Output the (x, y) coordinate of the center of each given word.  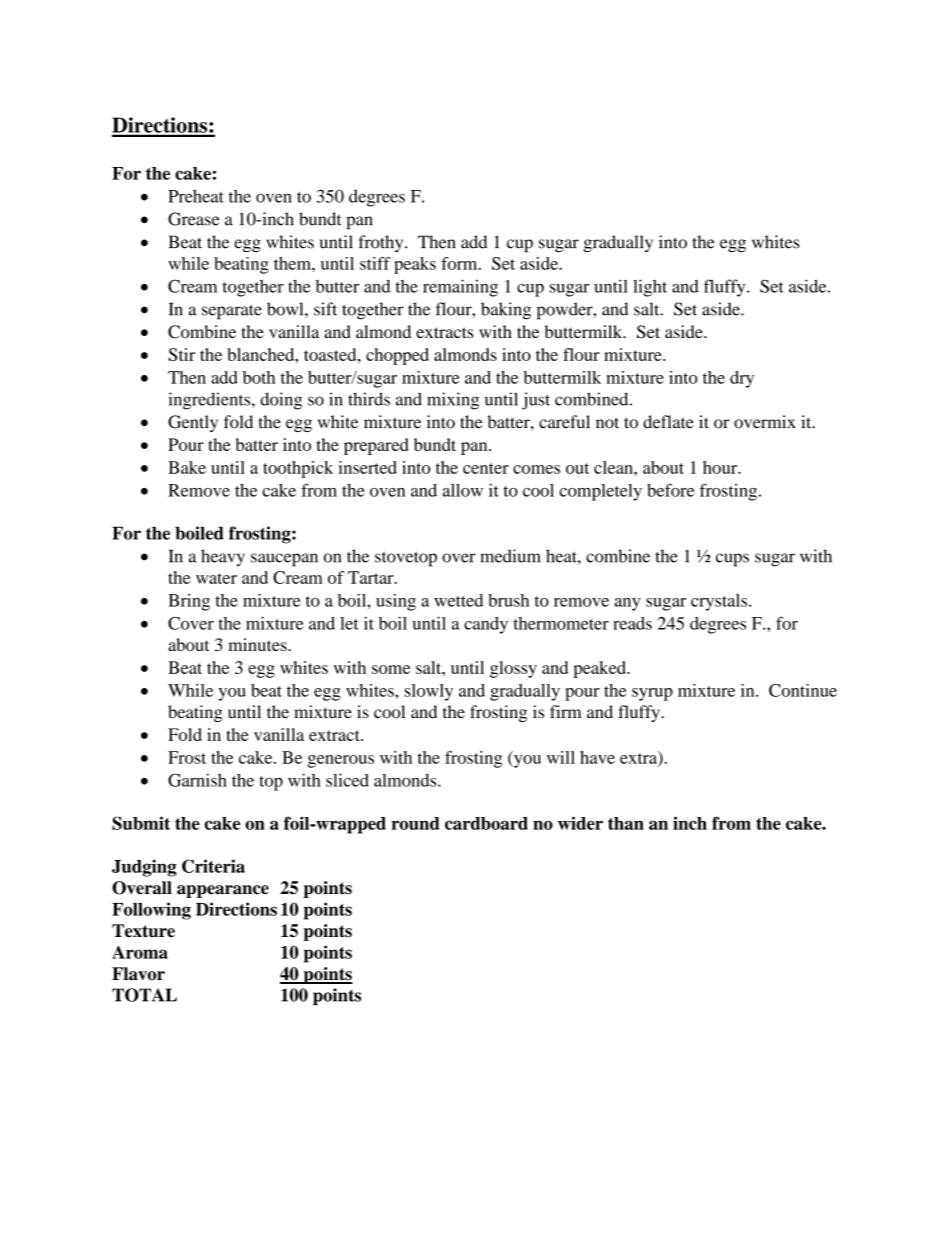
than (626, 823)
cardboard (486, 823)
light (650, 288)
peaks (415, 265)
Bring (189, 602)
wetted (458, 600)
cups (732, 560)
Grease (194, 219)
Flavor (138, 974)
